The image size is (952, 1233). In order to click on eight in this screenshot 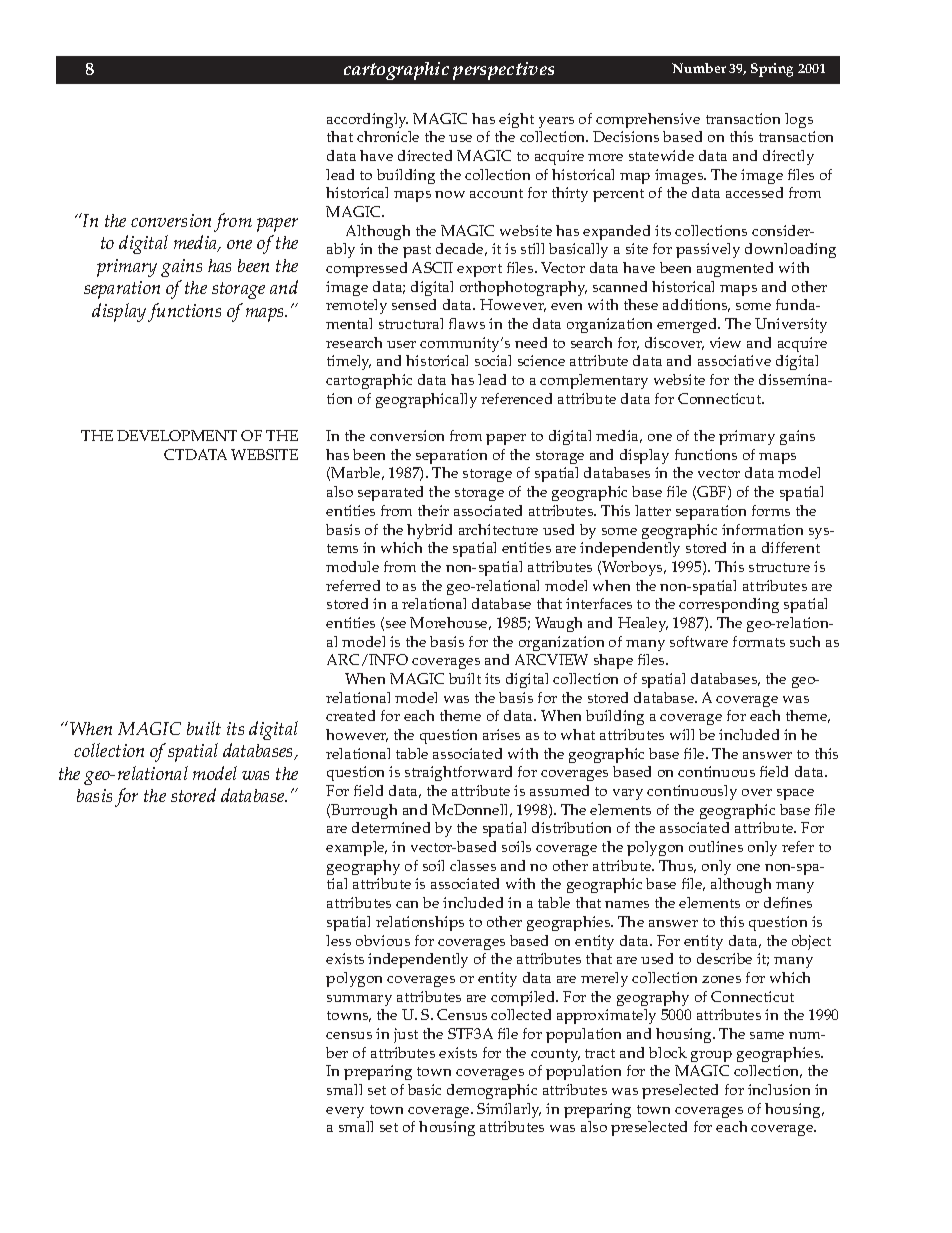, I will do `click(516, 120)`.
